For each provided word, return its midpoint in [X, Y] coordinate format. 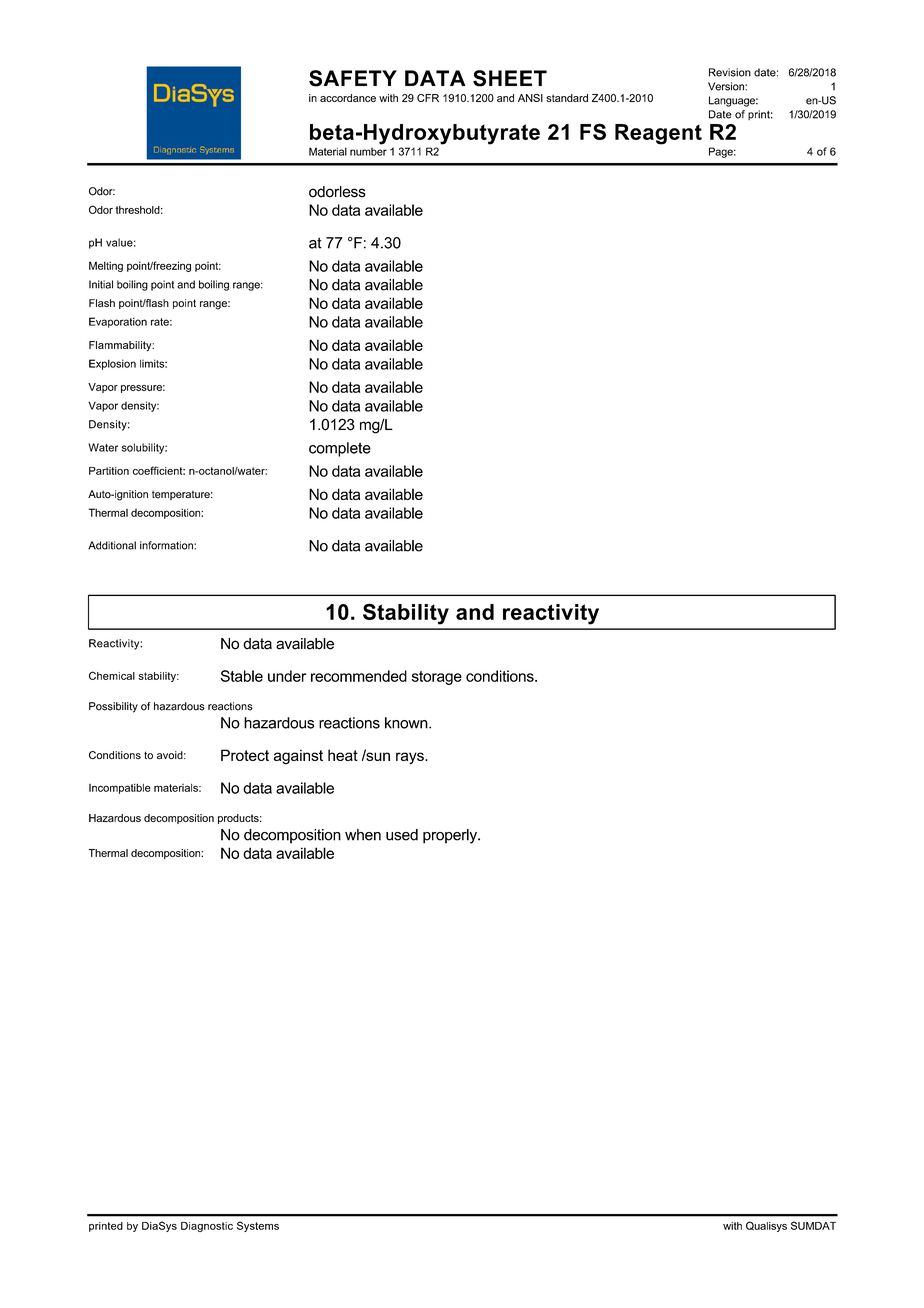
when [363, 835]
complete [340, 449]
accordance [348, 98]
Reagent [658, 134]
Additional [112, 545]
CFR [428, 98]
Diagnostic [207, 1227]
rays [411, 758]
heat [343, 755]
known [407, 723]
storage [437, 678]
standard [567, 98]
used [402, 835]
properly [451, 836]
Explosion [112, 364]
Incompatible [120, 788]
